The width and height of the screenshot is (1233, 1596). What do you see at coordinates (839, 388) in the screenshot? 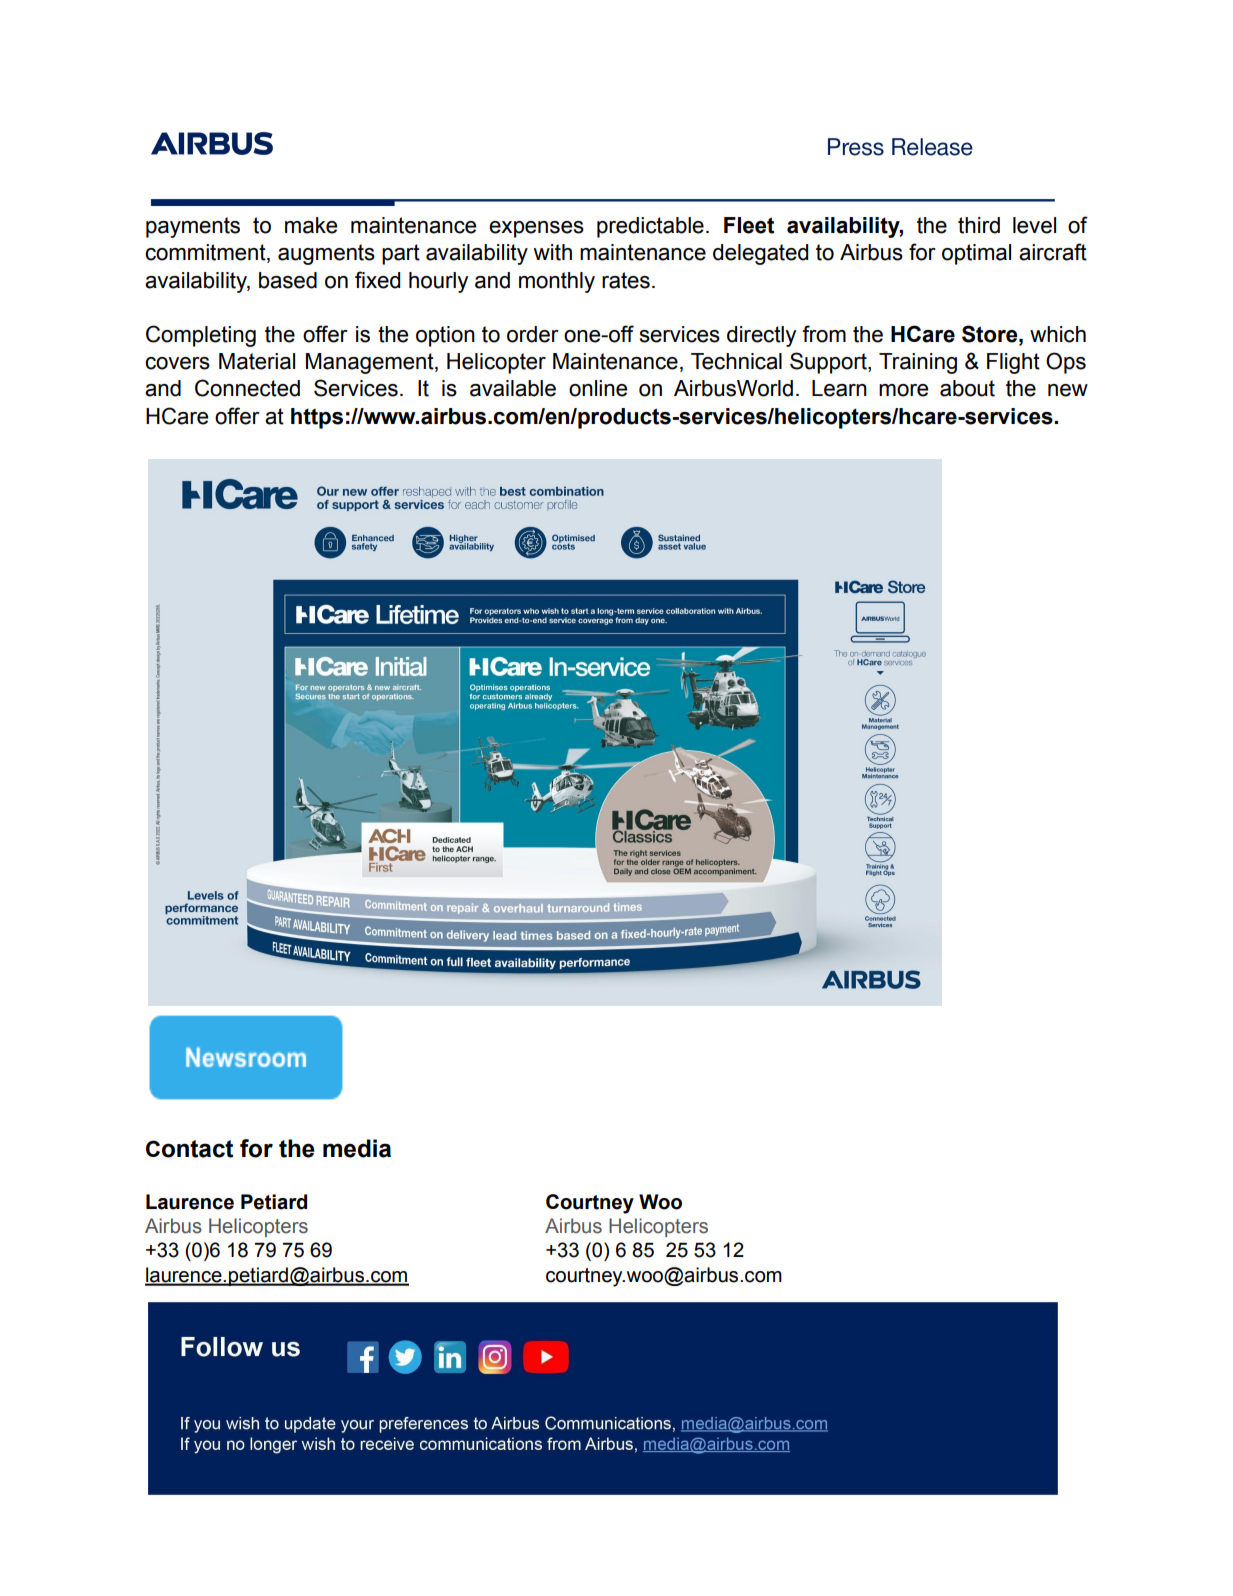
I see `Learn` at bounding box center [839, 388].
